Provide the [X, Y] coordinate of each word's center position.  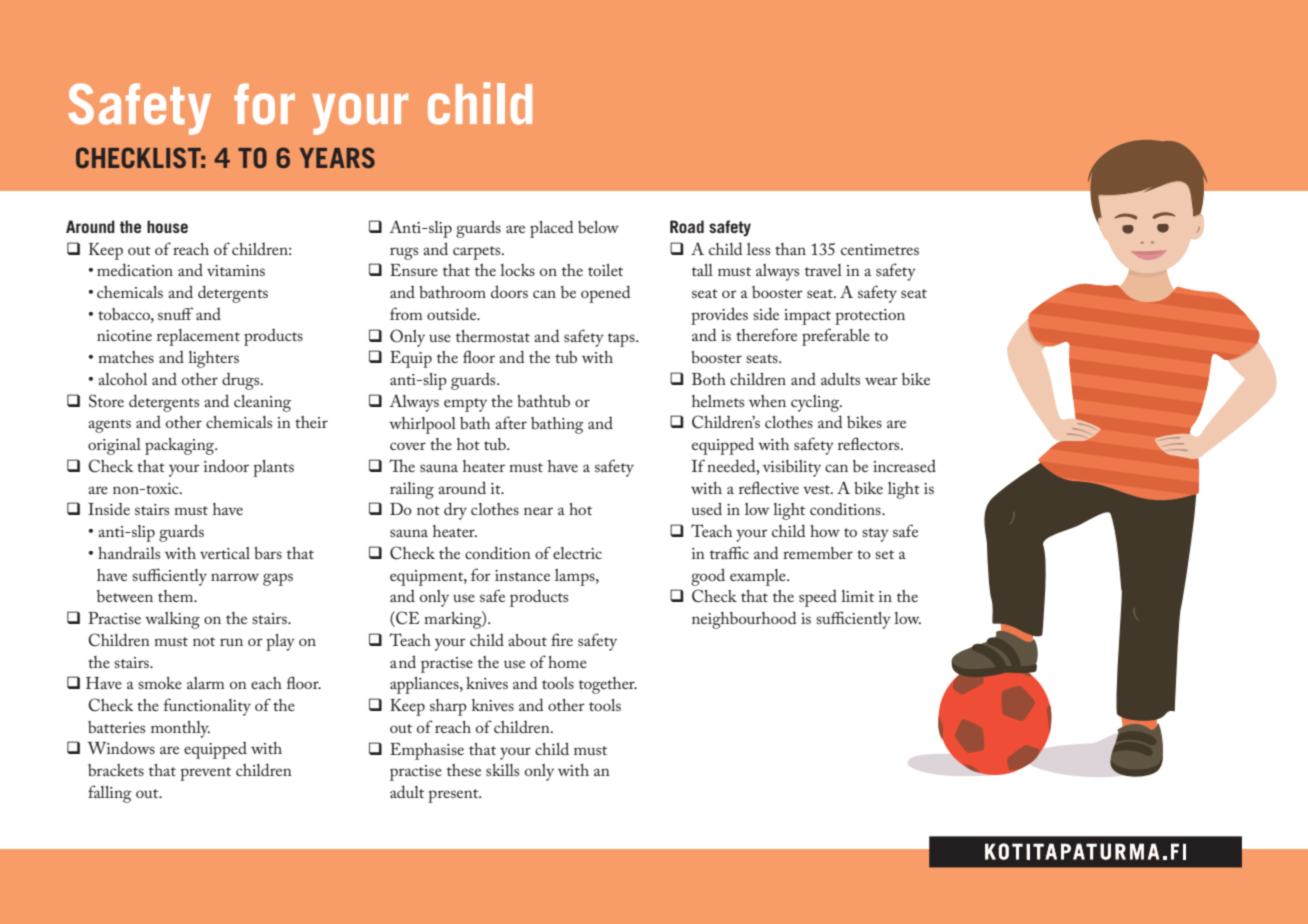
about [527, 640]
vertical [225, 553]
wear [881, 381]
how [825, 531]
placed [552, 229]
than [790, 249]
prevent [205, 774]
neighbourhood [744, 620]
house [167, 226]
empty [465, 405]
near [538, 511]
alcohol [122, 379]
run [231, 642]
